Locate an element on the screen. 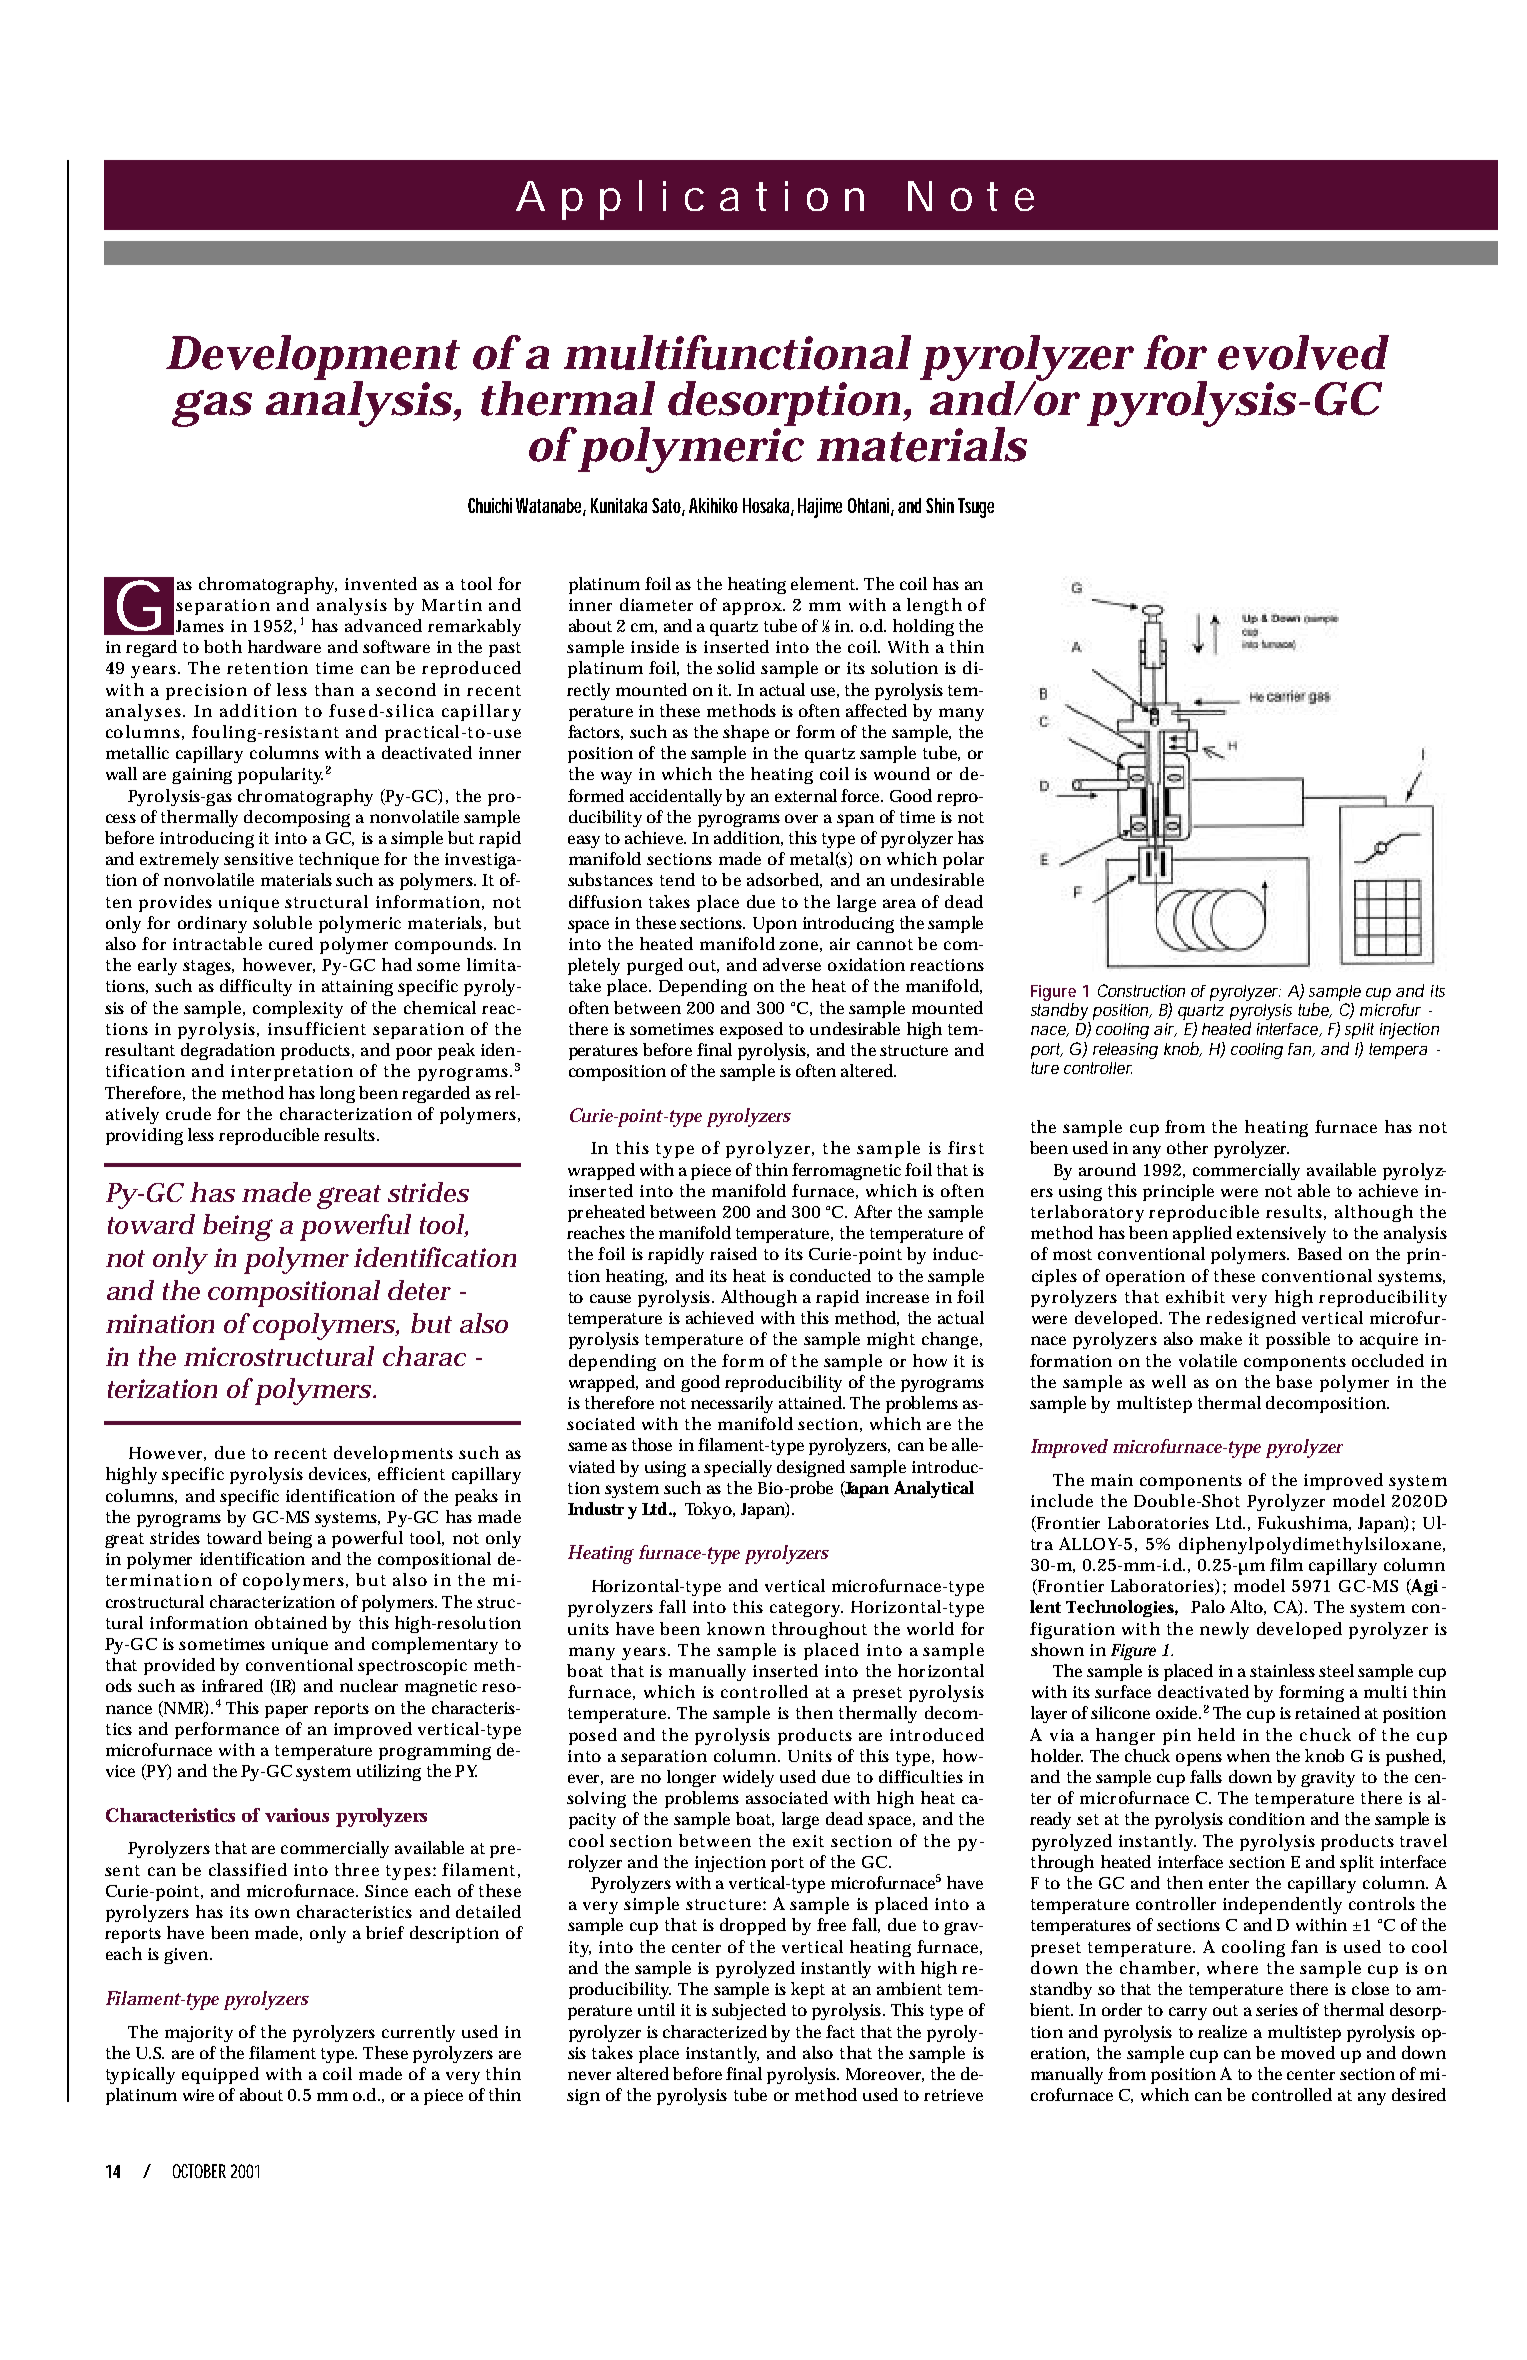 The width and height of the screenshot is (1527, 2360). sensitive is located at coordinates (258, 859).
